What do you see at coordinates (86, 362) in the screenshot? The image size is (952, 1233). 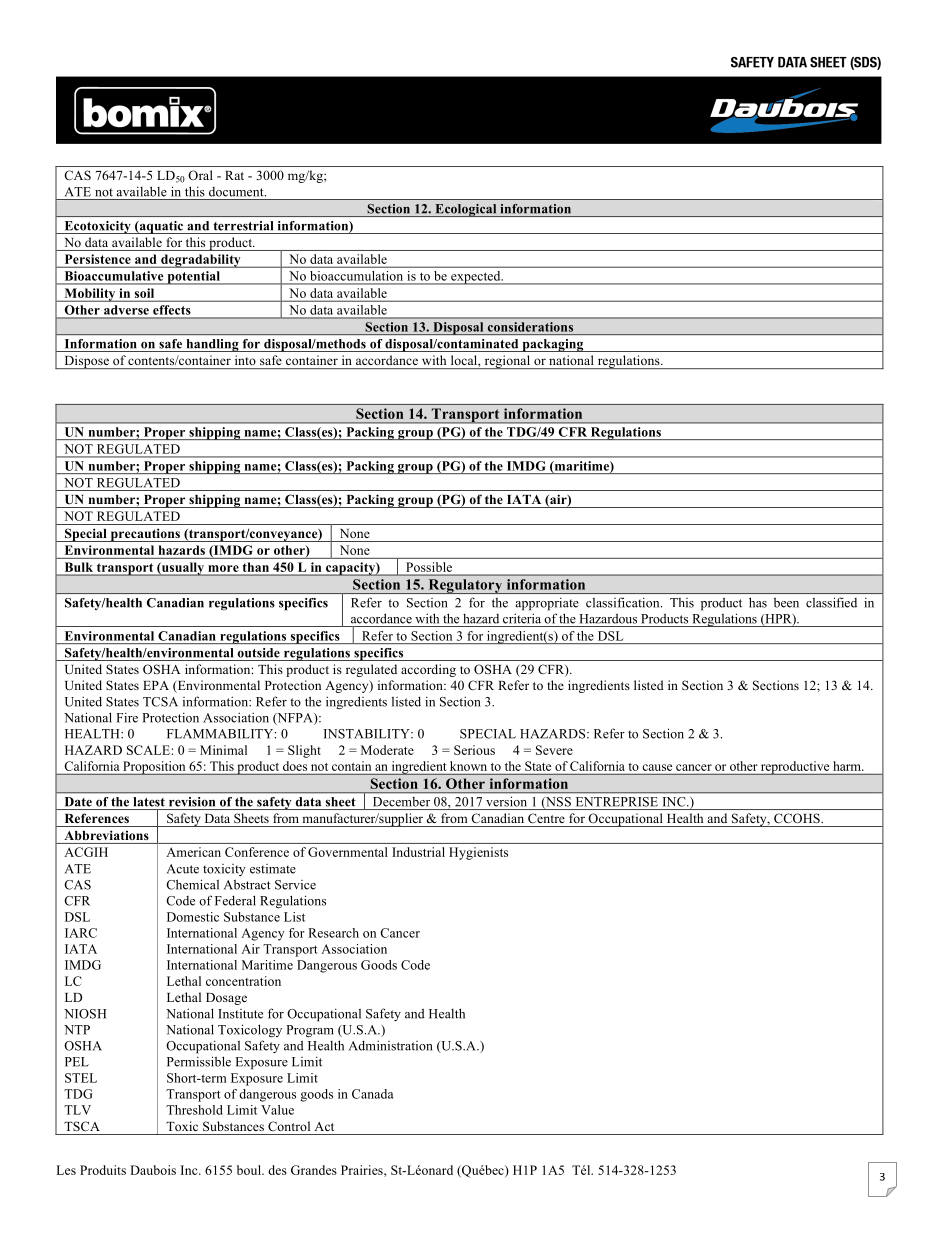 I see `Dispose` at bounding box center [86, 362].
